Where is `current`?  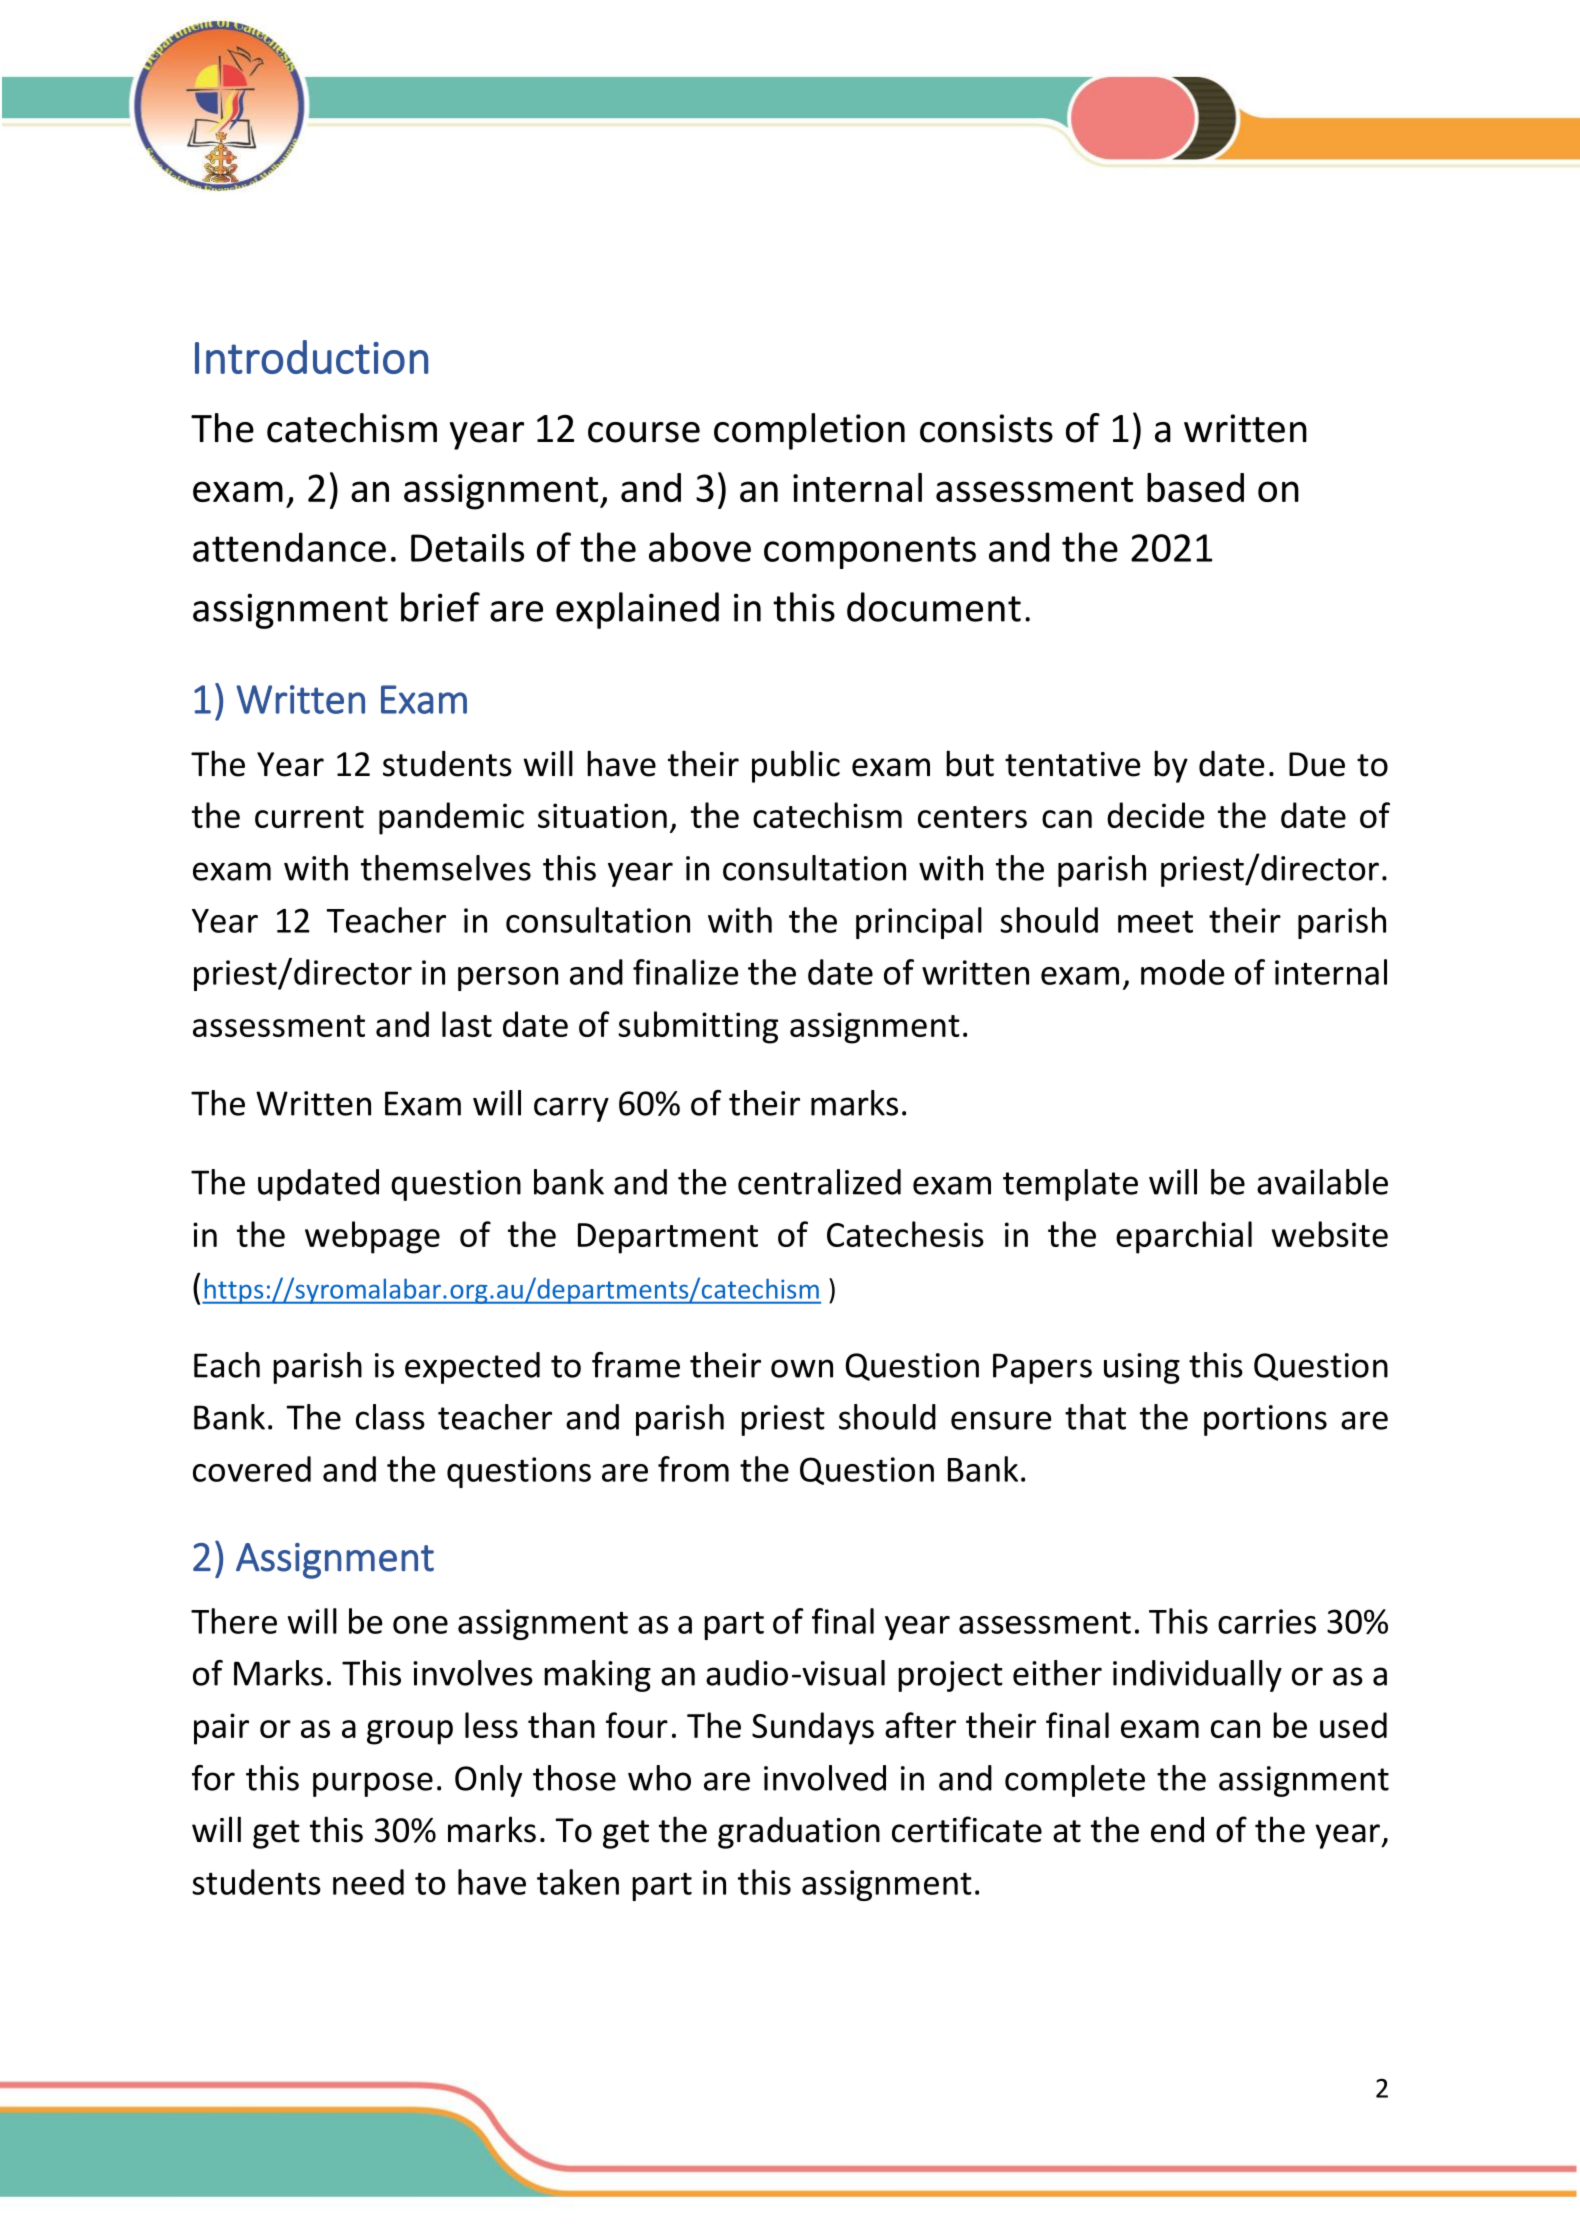 current is located at coordinates (309, 817).
